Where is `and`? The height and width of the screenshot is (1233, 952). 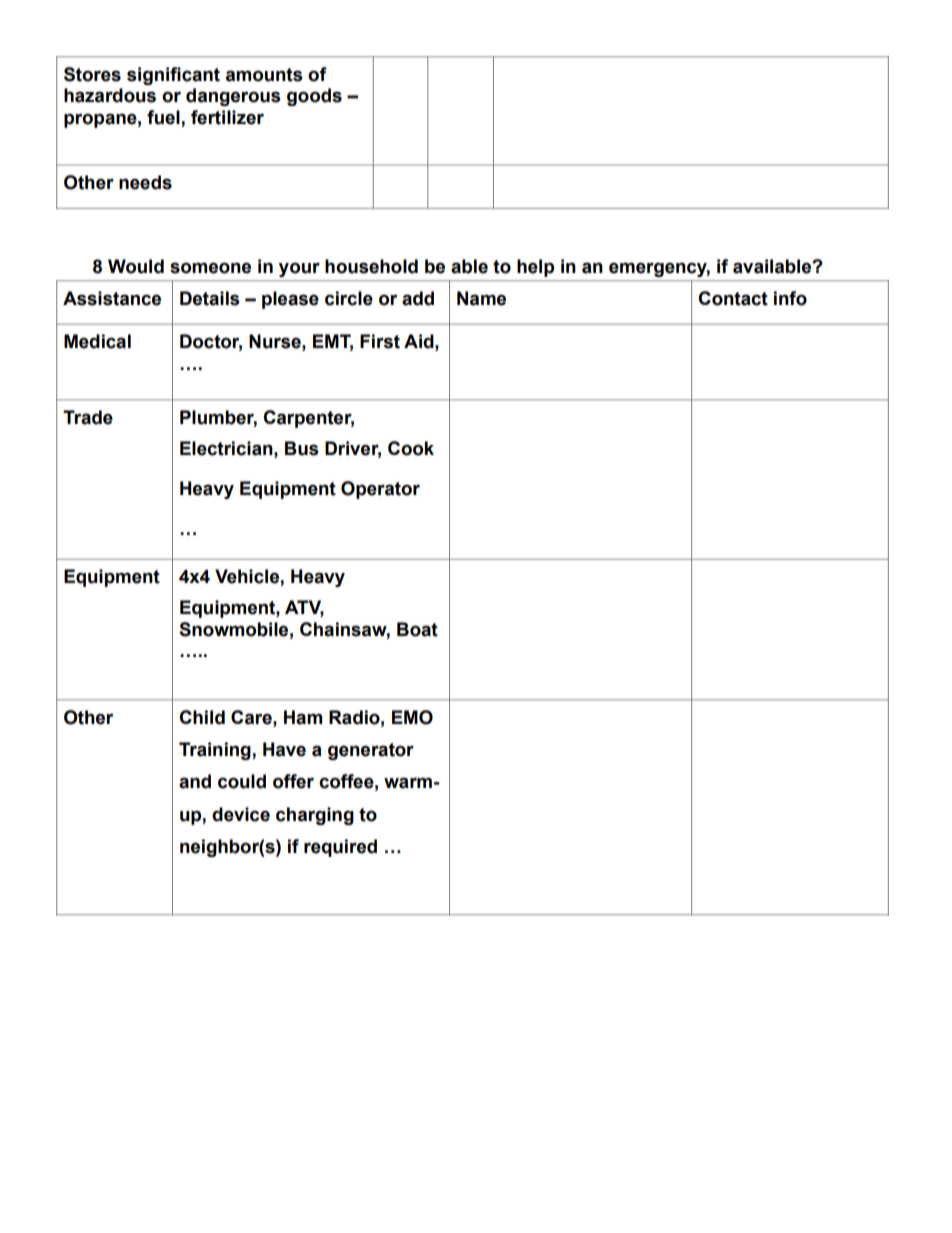
and is located at coordinates (195, 781).
